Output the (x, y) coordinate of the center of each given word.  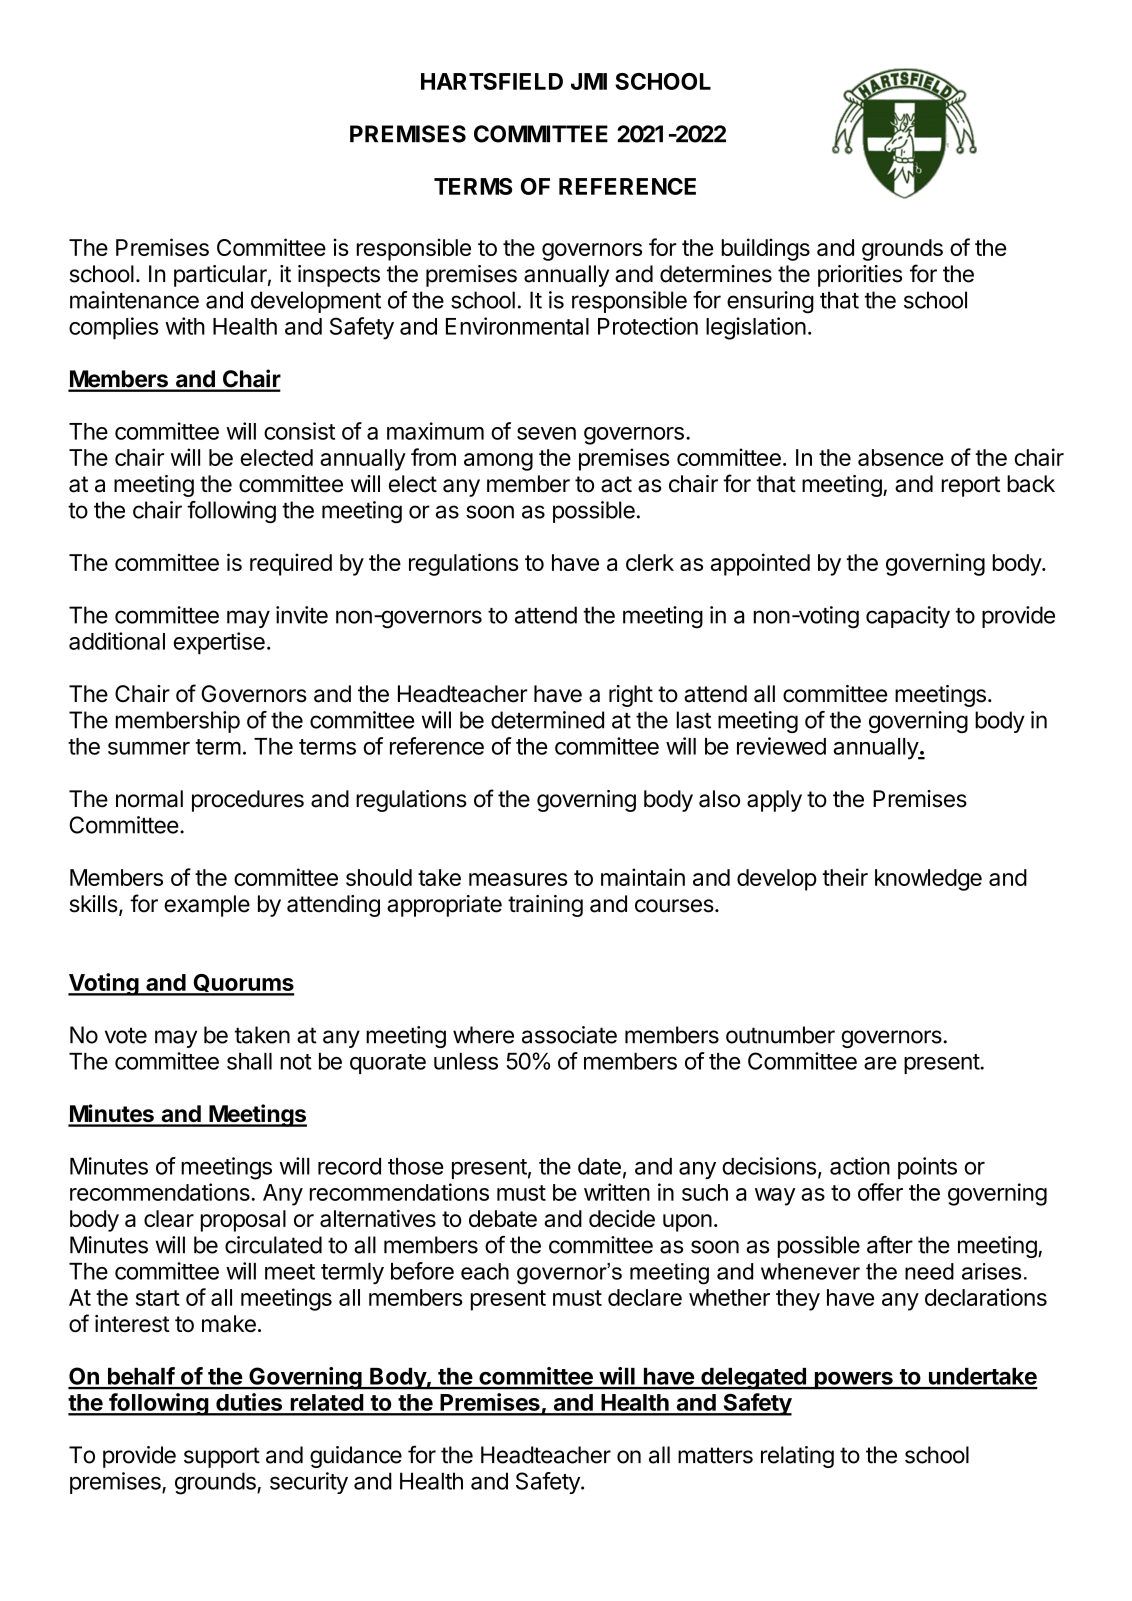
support (222, 1457)
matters (715, 1455)
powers (853, 1381)
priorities (860, 276)
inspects (339, 276)
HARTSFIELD (492, 81)
